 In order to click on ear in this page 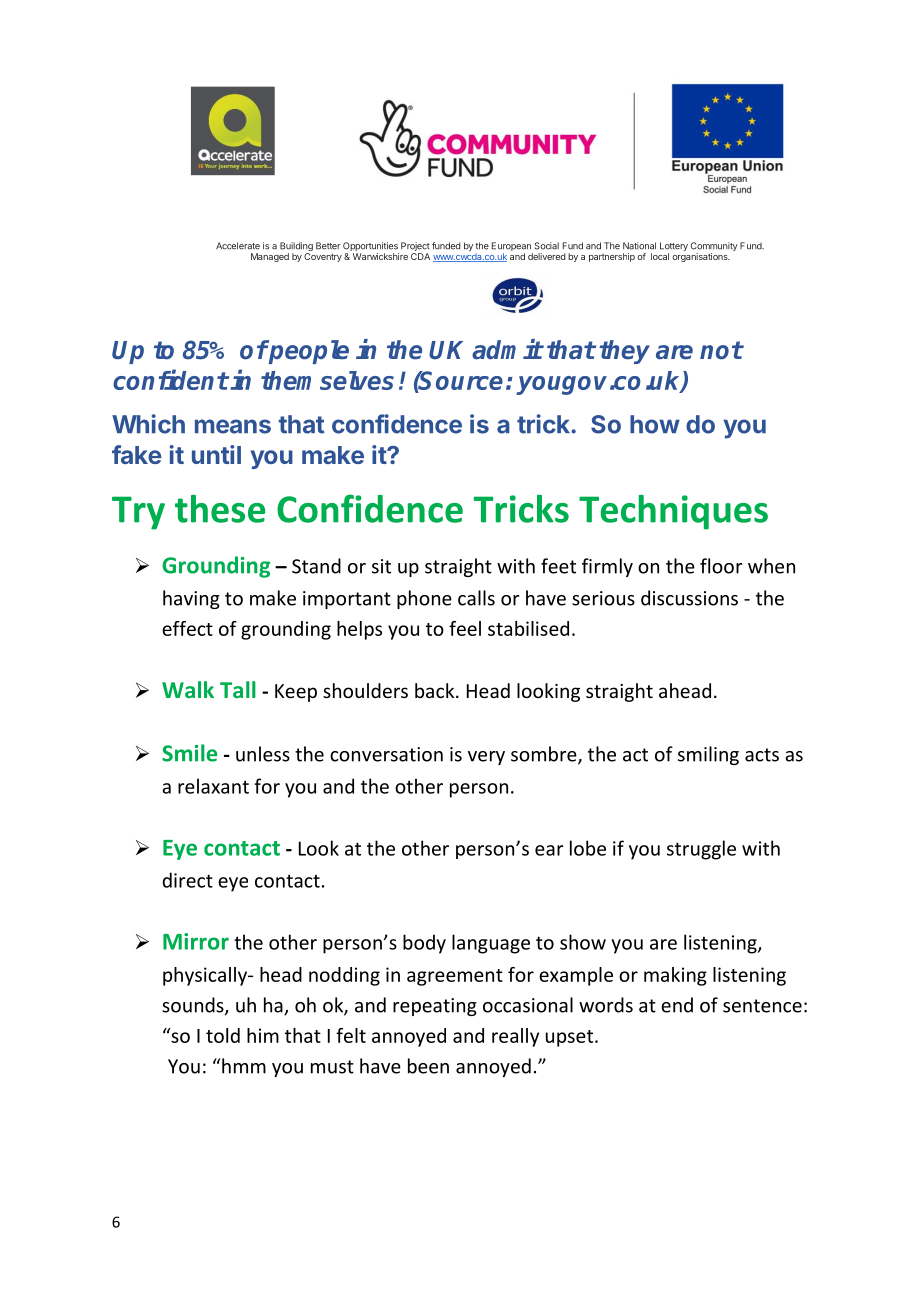, I will do `click(549, 850)`.
